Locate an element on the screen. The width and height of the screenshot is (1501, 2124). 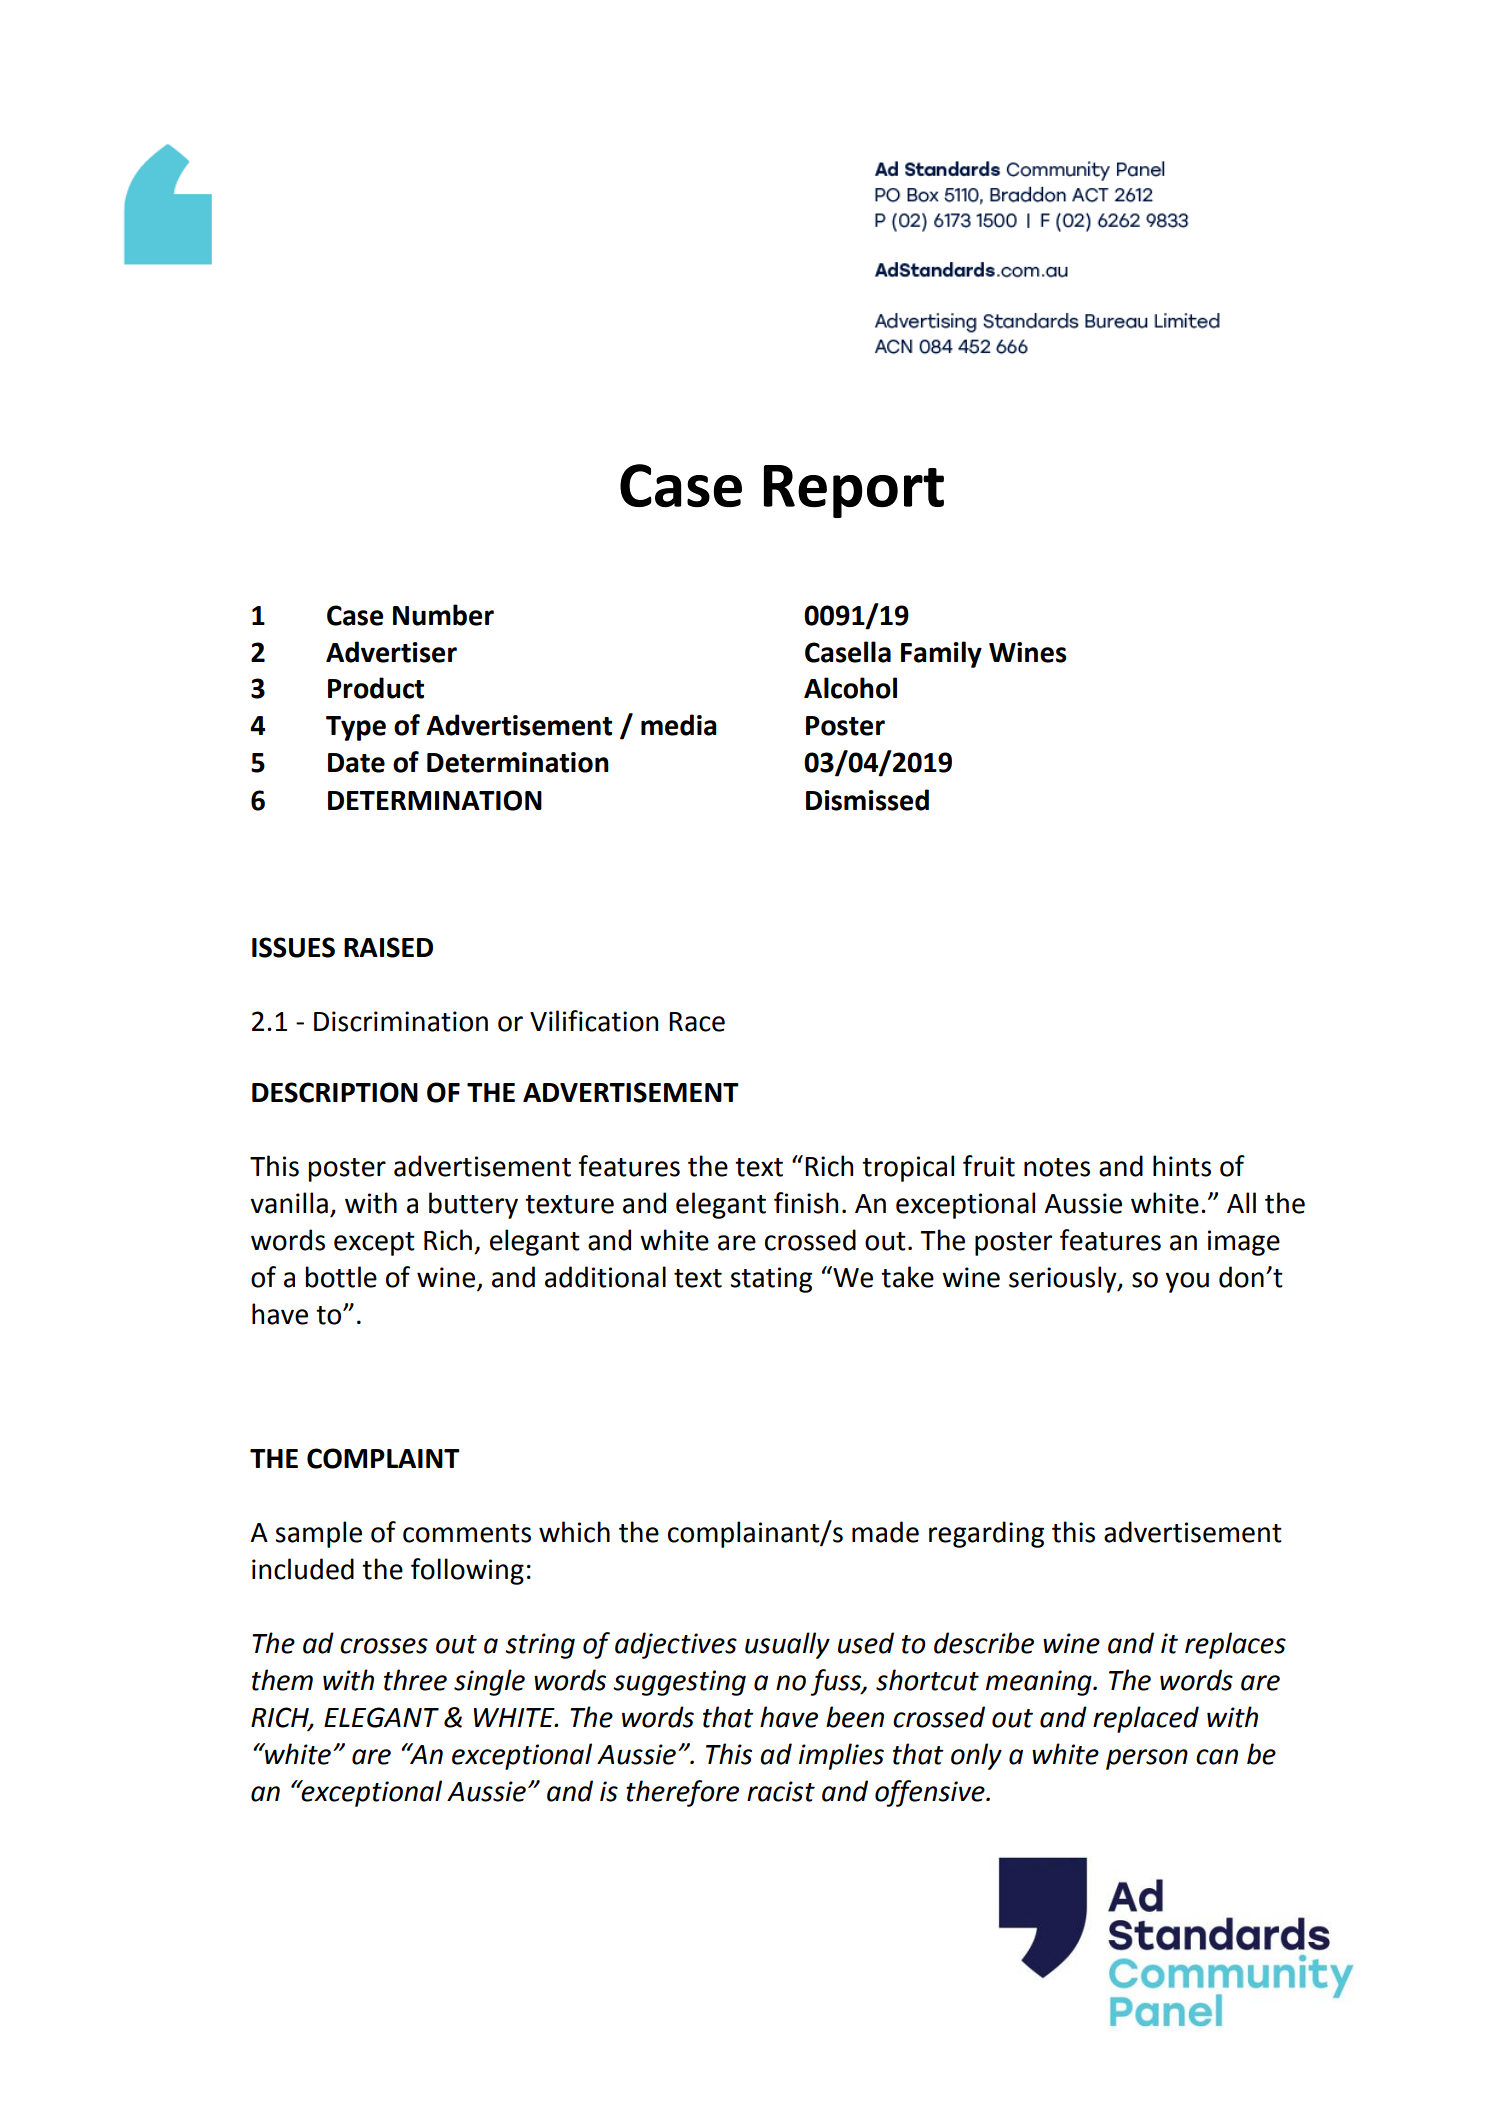
Family is located at coordinates (941, 654).
